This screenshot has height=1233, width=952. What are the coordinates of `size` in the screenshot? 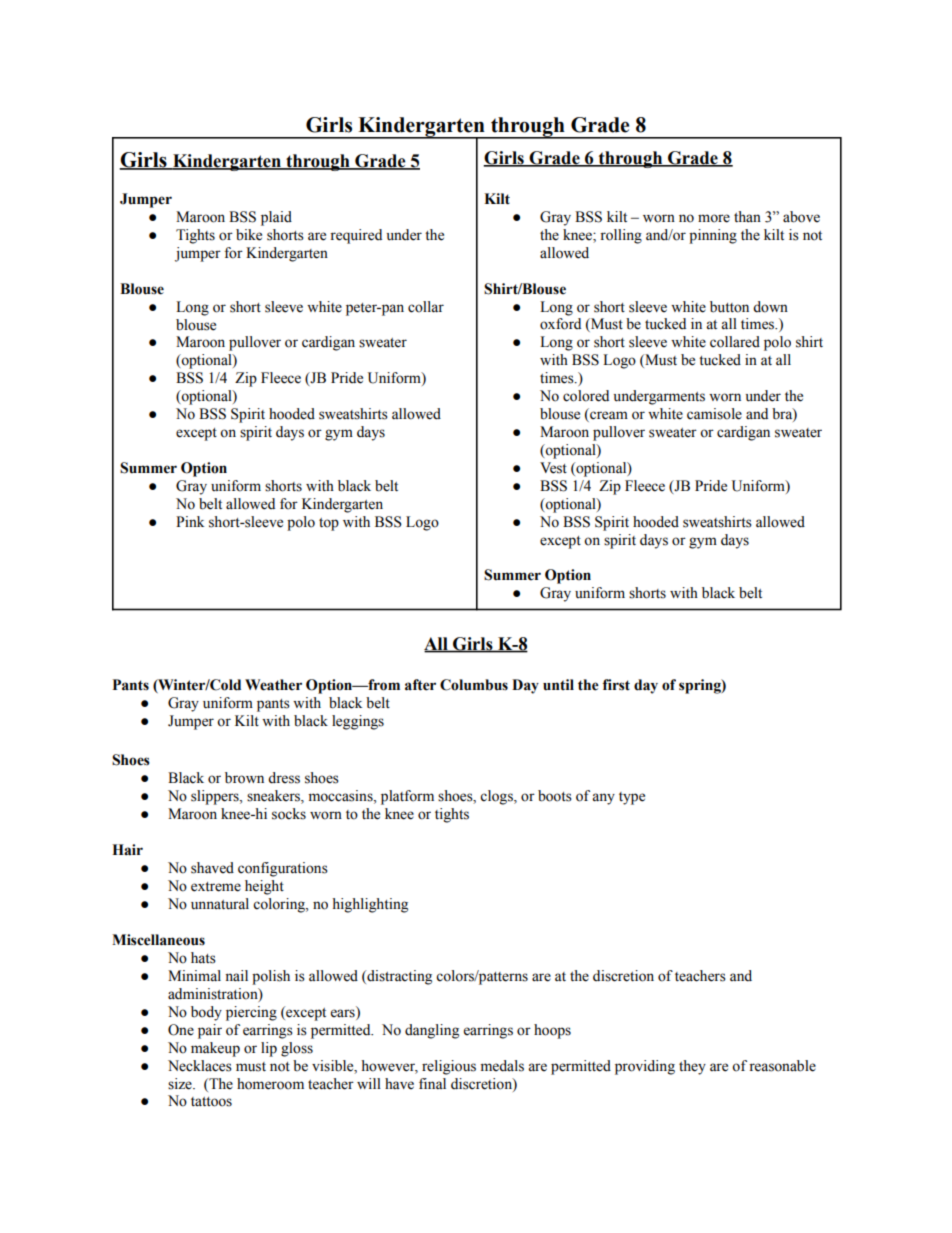 It's located at (181, 1084).
